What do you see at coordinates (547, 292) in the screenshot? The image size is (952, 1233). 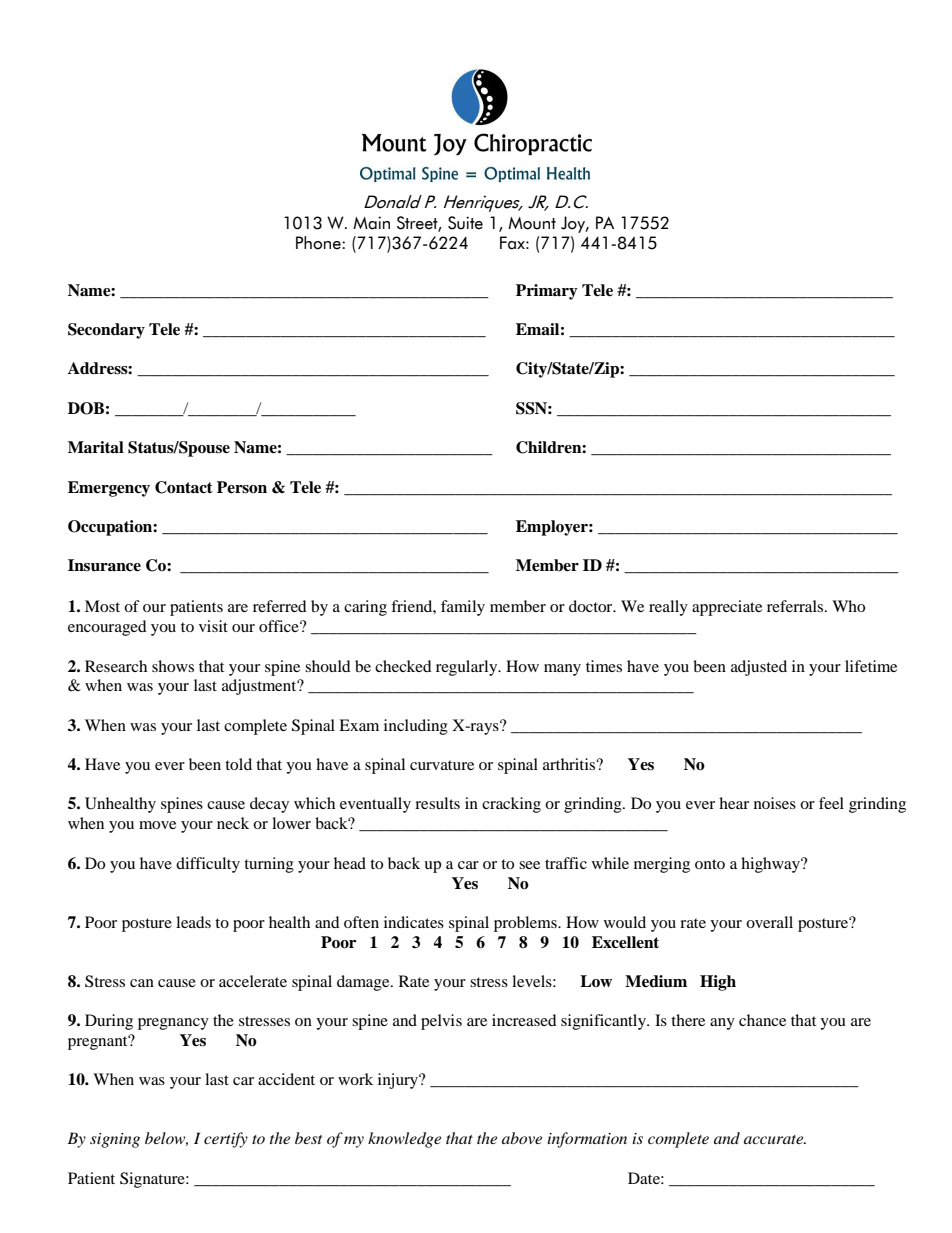 I see `Primary` at bounding box center [547, 292].
